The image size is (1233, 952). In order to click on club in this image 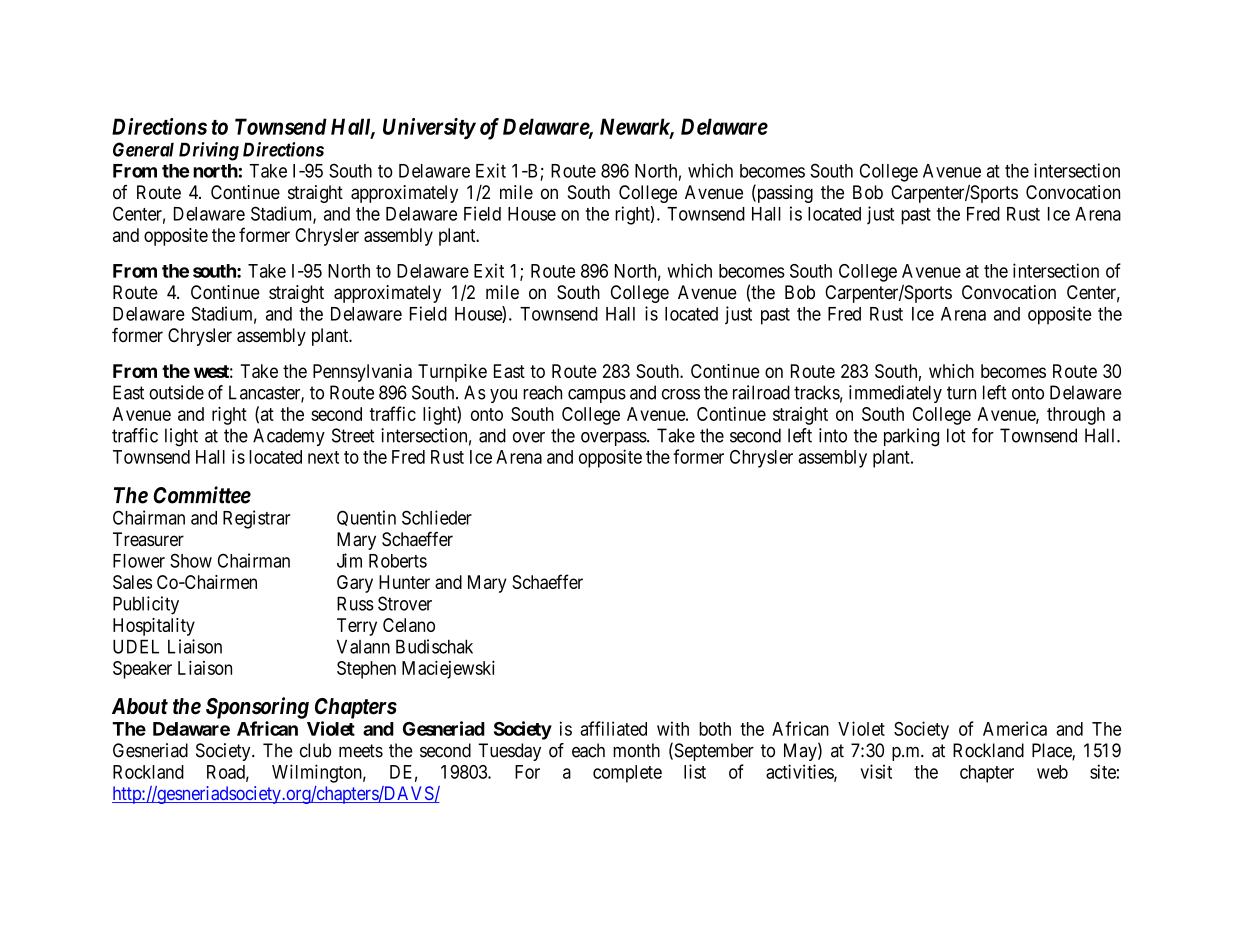, I will do `click(315, 750)`.
